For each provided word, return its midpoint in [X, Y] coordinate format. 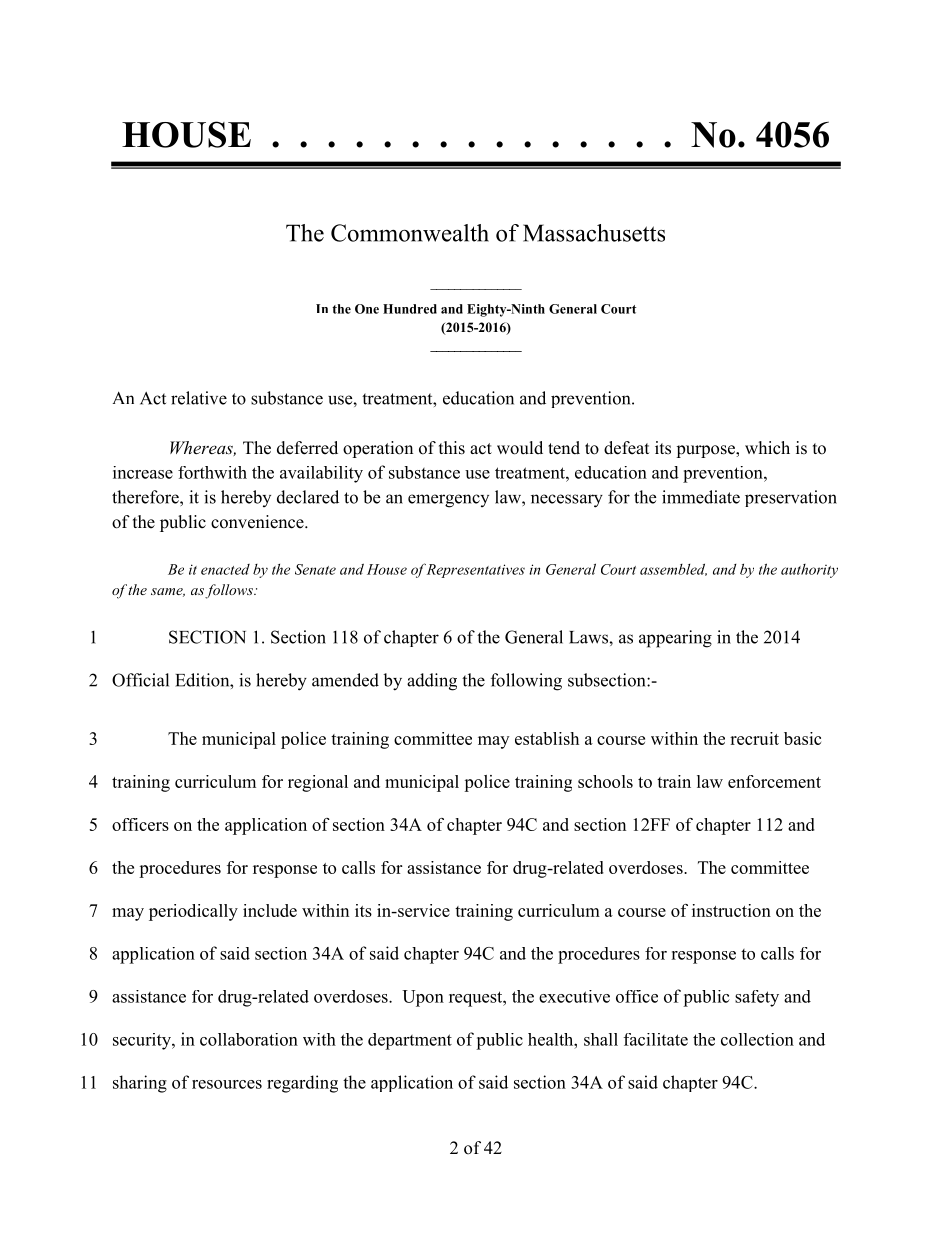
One [367, 309]
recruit [754, 738]
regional [318, 783]
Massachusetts [594, 233]
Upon [423, 998]
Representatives [476, 571]
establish [547, 738]
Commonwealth [410, 233]
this [452, 448]
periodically [193, 912]
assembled [673, 569]
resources [227, 1084]
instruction [731, 910]
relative [199, 398]
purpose [706, 451]
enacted [225, 569]
